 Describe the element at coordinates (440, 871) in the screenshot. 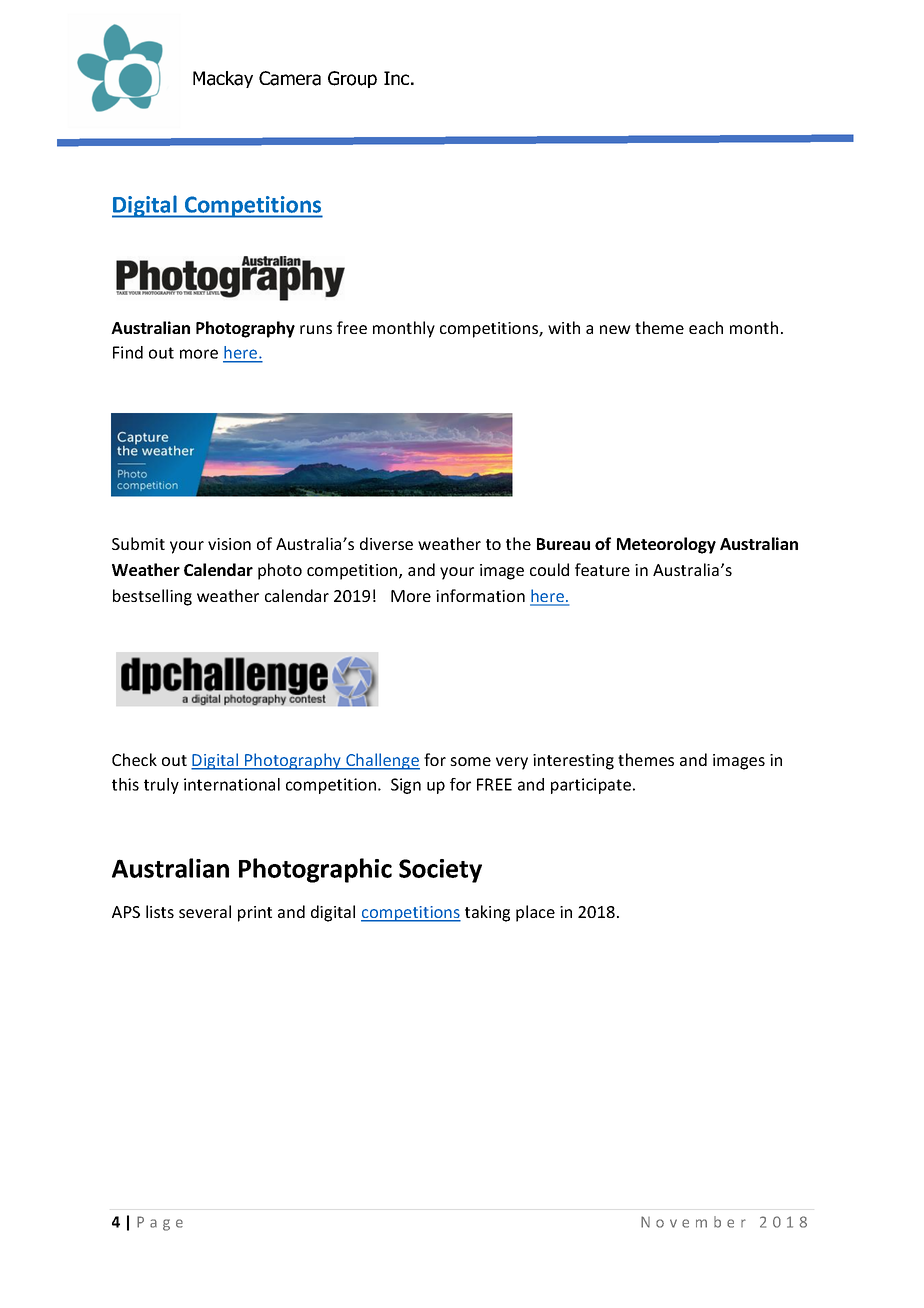

I see `Society` at that location.
